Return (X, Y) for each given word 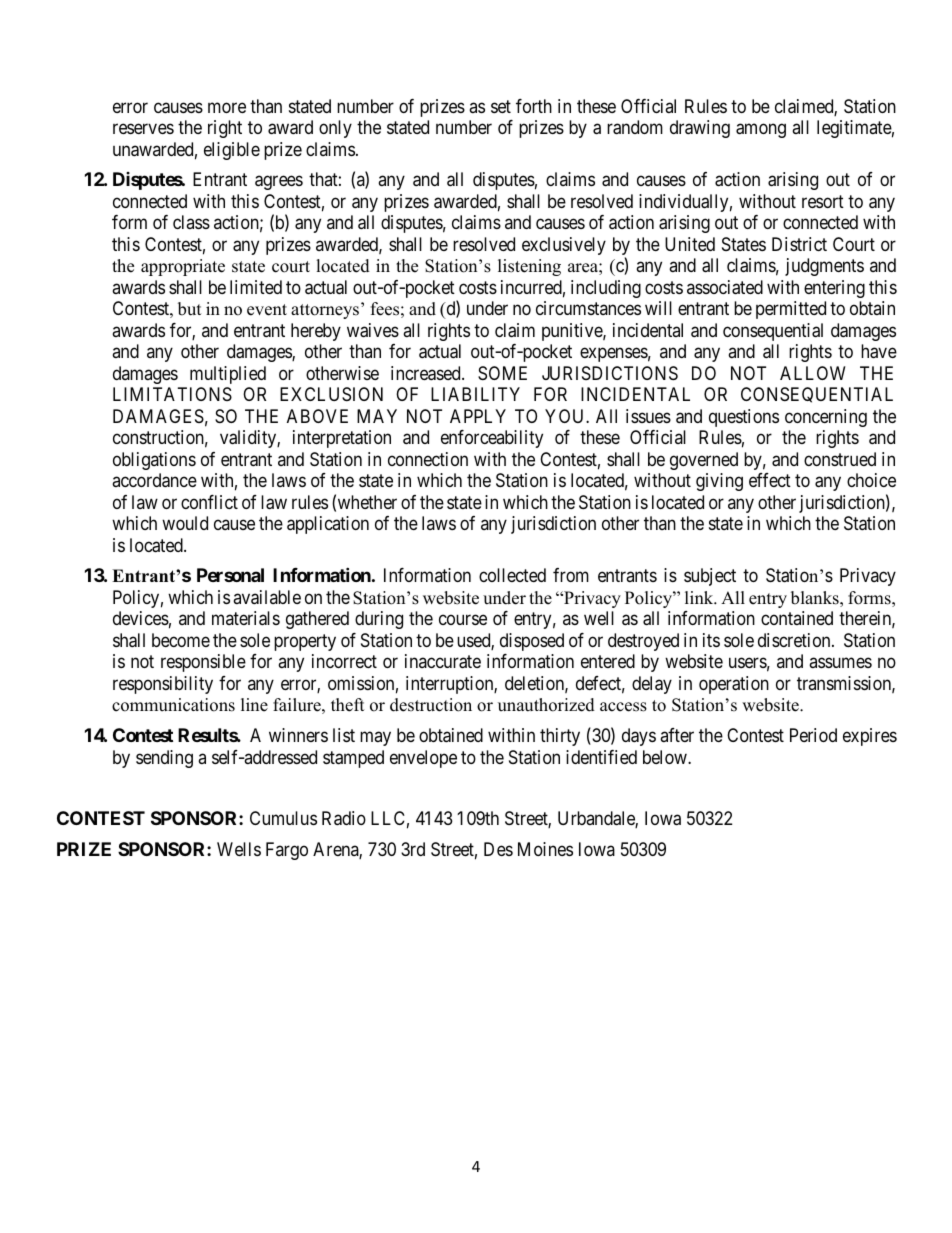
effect (770, 480)
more (227, 107)
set (501, 106)
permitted (791, 310)
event (267, 310)
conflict (209, 502)
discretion (795, 640)
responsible (203, 663)
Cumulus (283, 818)
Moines (545, 849)
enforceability (492, 439)
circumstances (588, 308)
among (761, 130)
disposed (532, 642)
